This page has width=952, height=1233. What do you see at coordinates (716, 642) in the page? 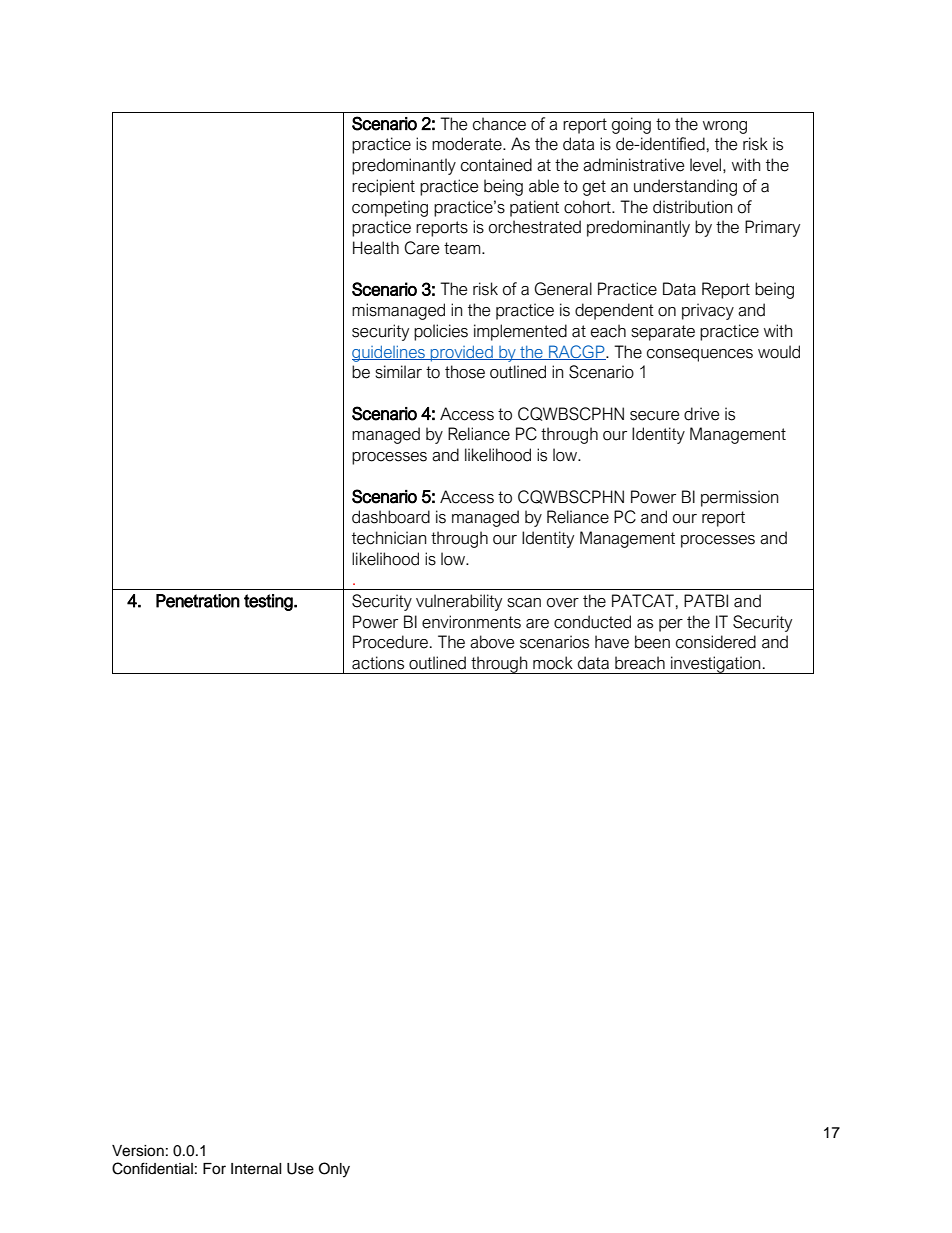
I see `considered` at bounding box center [716, 642].
